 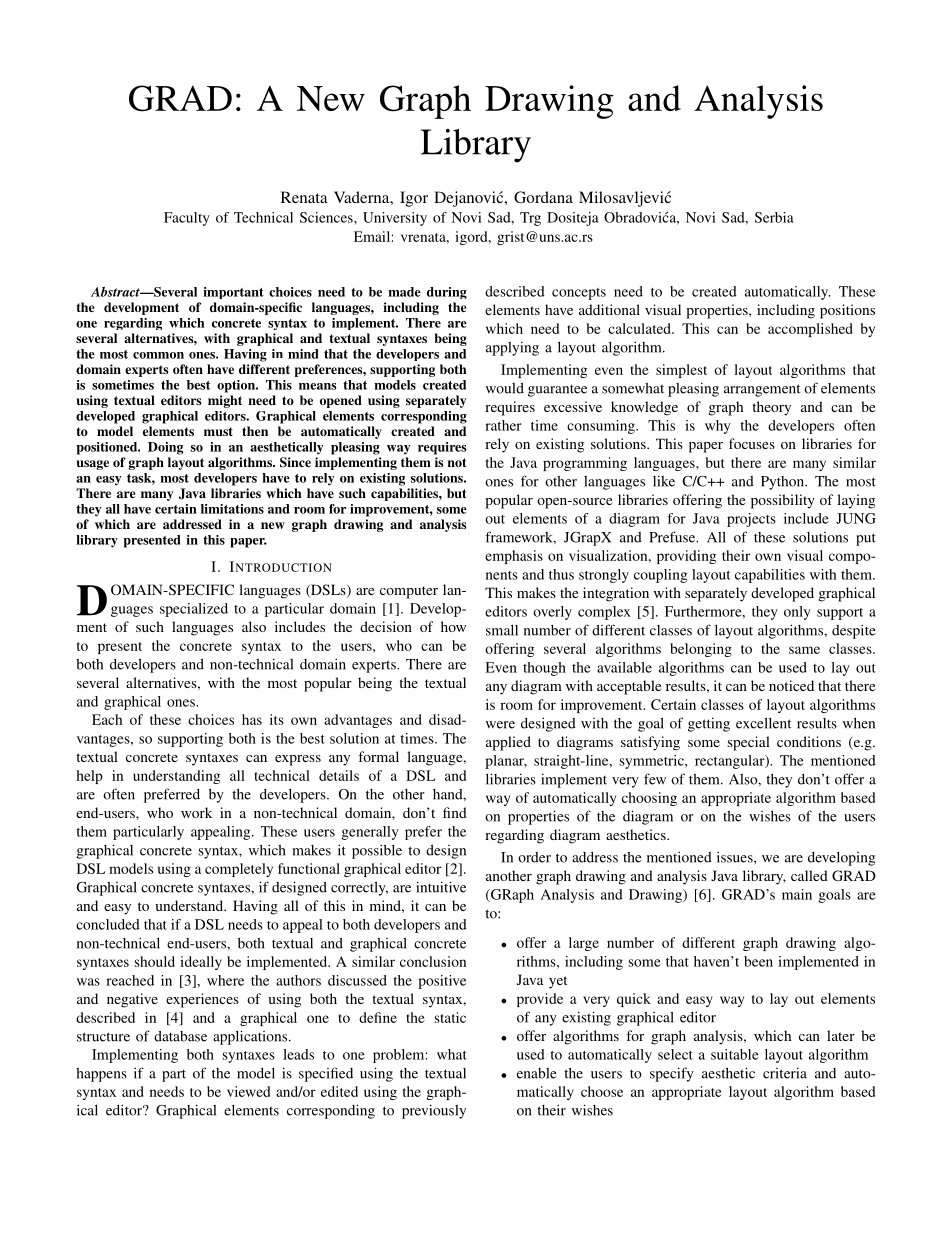 I want to click on viewed, so click(x=248, y=1091).
